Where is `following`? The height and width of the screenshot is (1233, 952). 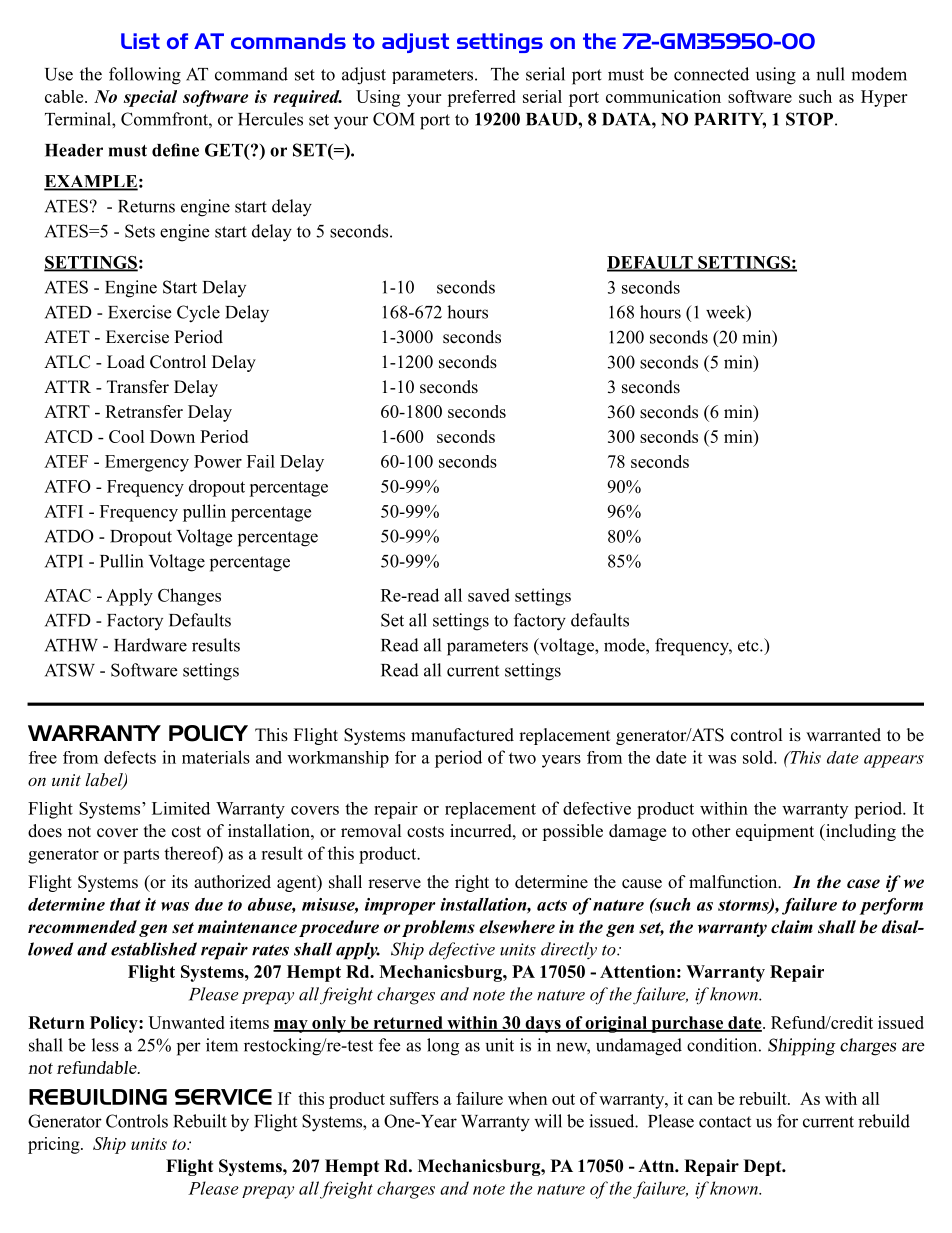
following is located at coordinates (145, 76).
